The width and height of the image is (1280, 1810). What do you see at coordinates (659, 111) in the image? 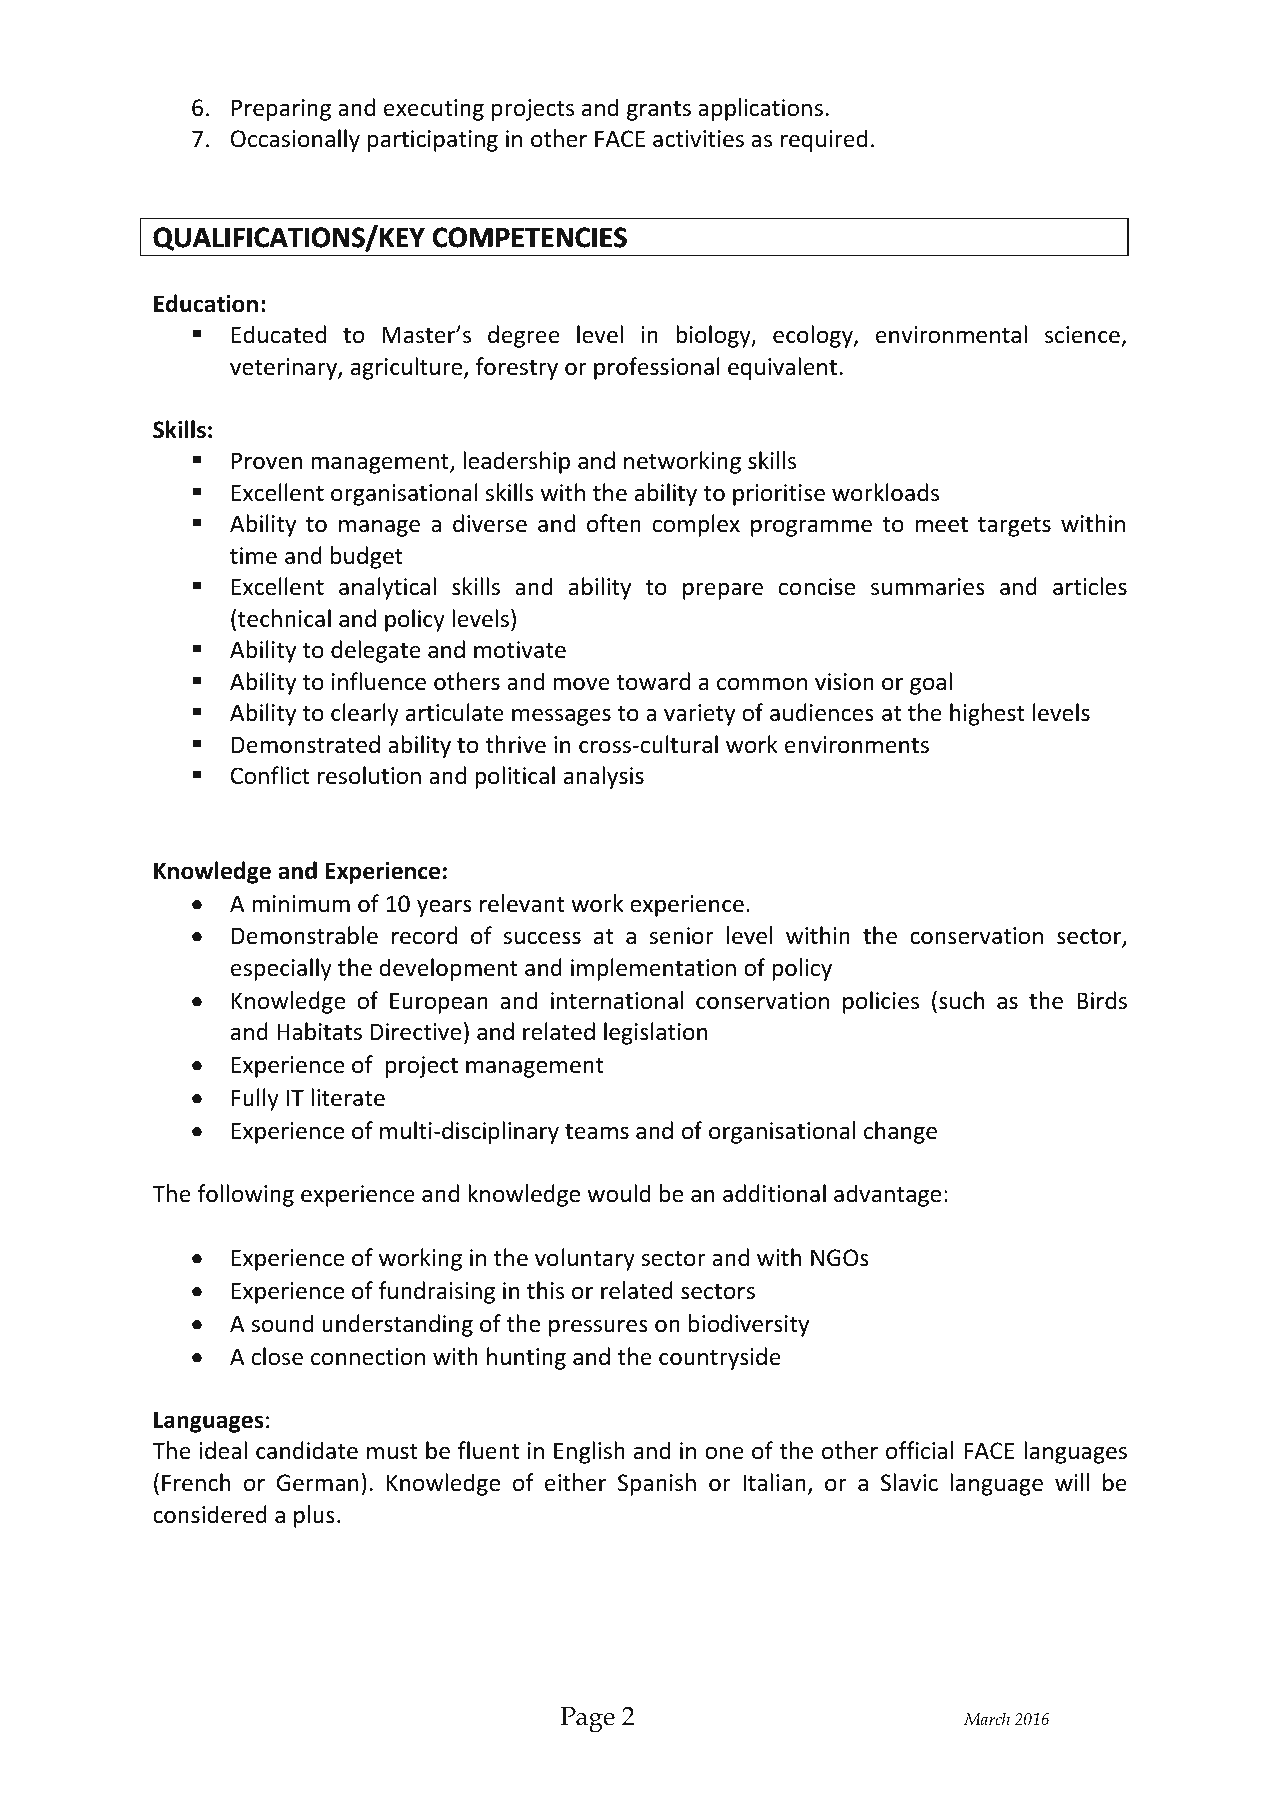
I see `grants` at bounding box center [659, 111].
